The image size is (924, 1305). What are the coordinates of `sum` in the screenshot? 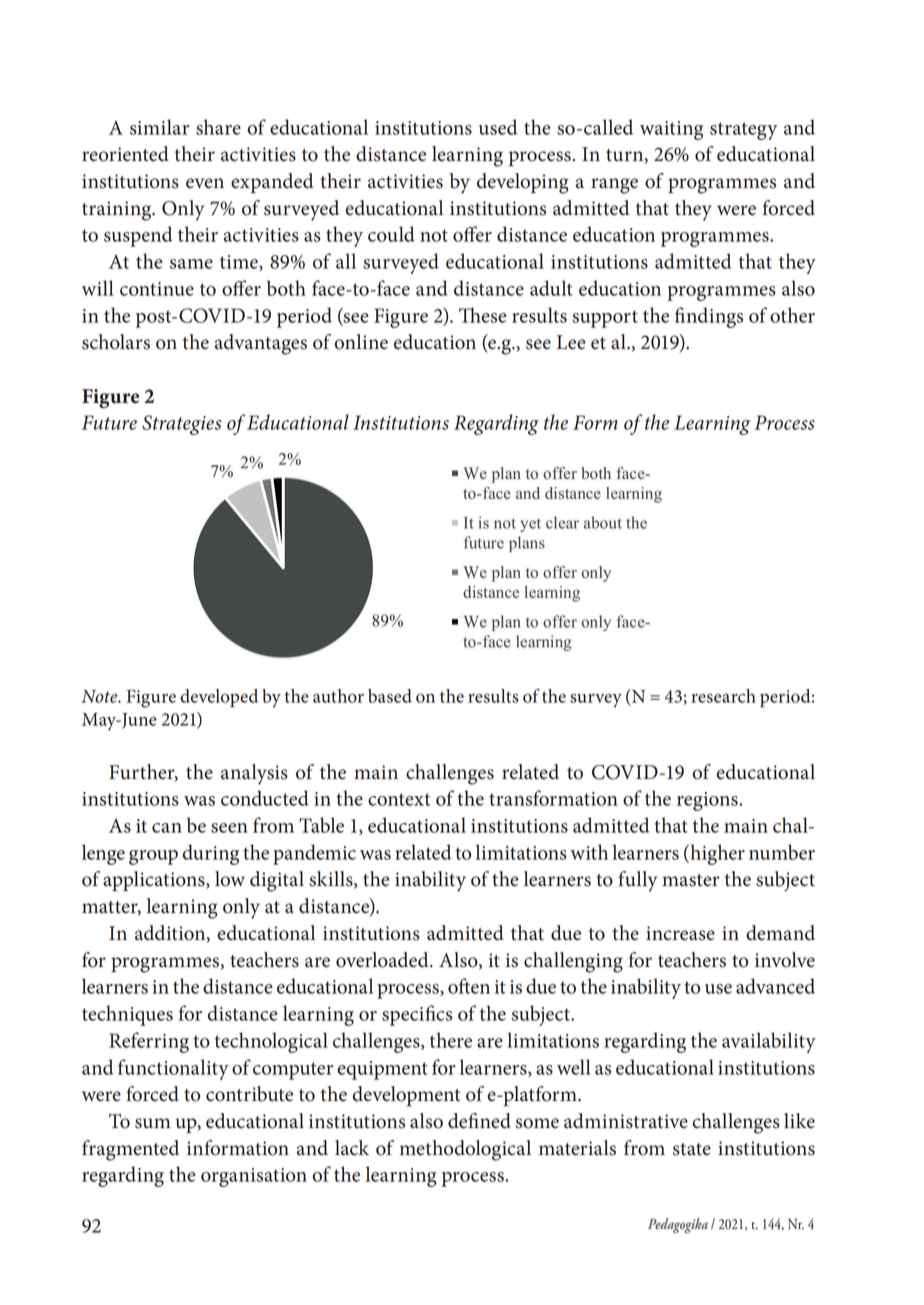 It's located at (153, 1123).
